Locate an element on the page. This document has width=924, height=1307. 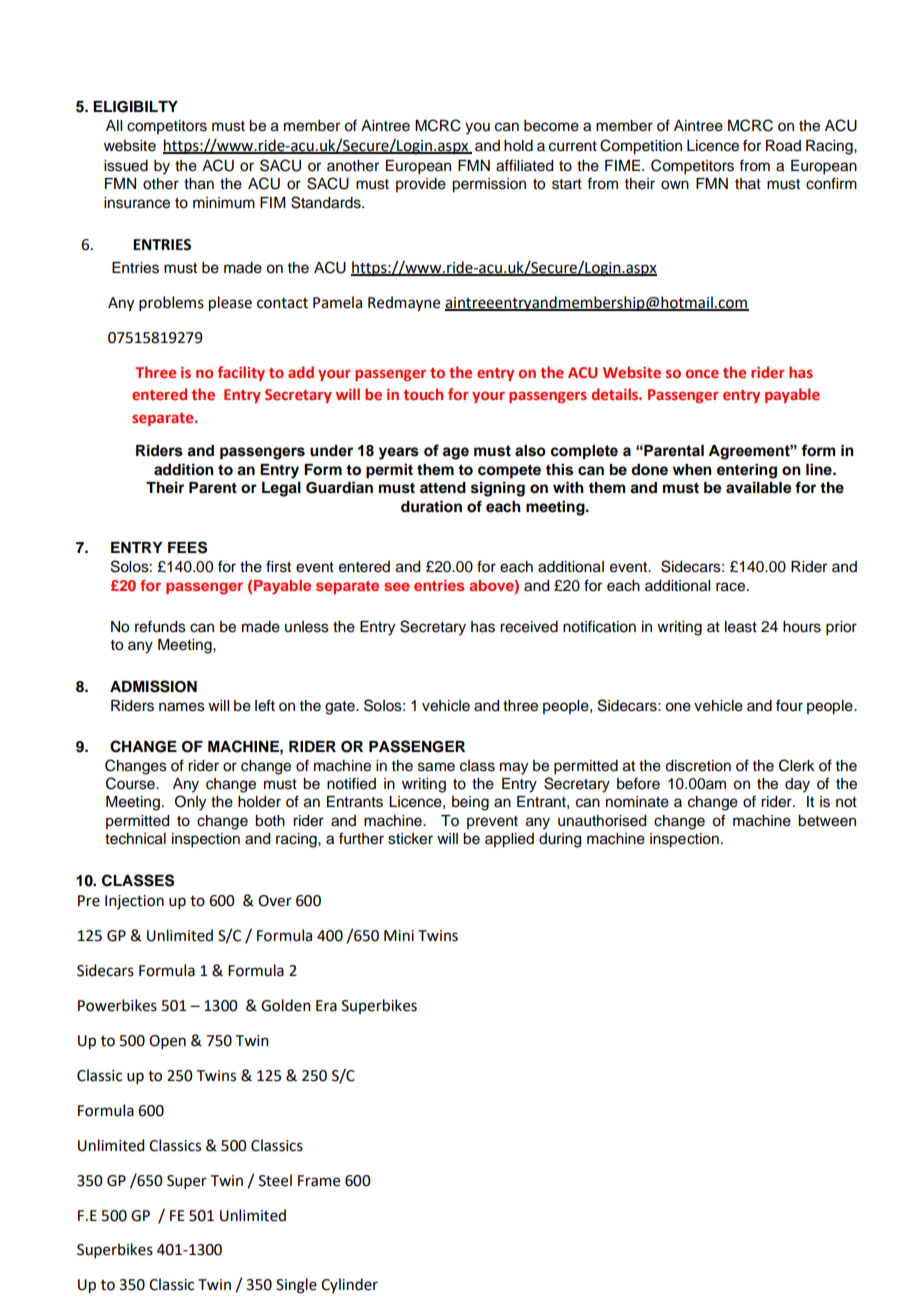
same is located at coordinates (436, 767).
